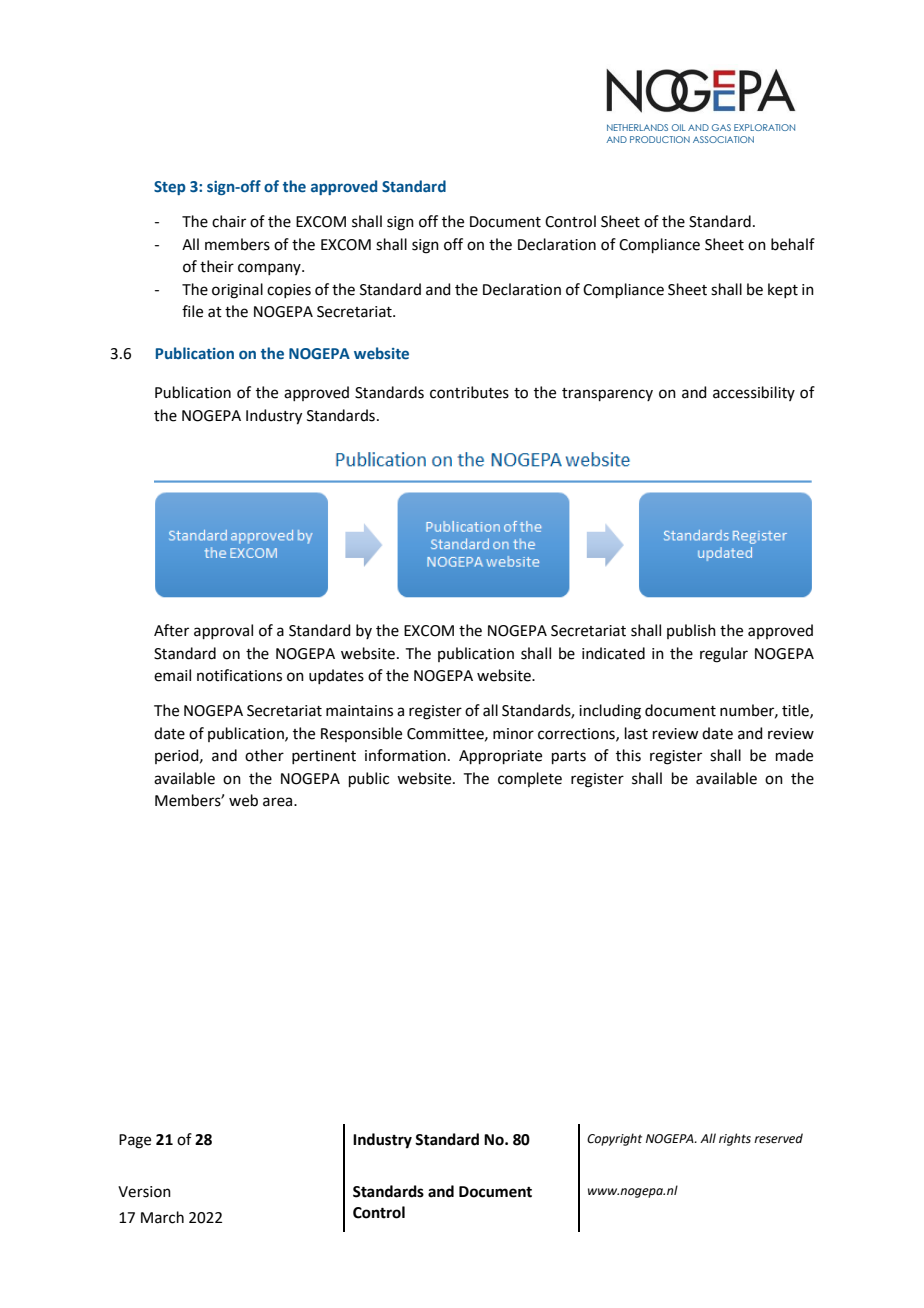  I want to click on NETHERLANDS, so click(637, 127).
